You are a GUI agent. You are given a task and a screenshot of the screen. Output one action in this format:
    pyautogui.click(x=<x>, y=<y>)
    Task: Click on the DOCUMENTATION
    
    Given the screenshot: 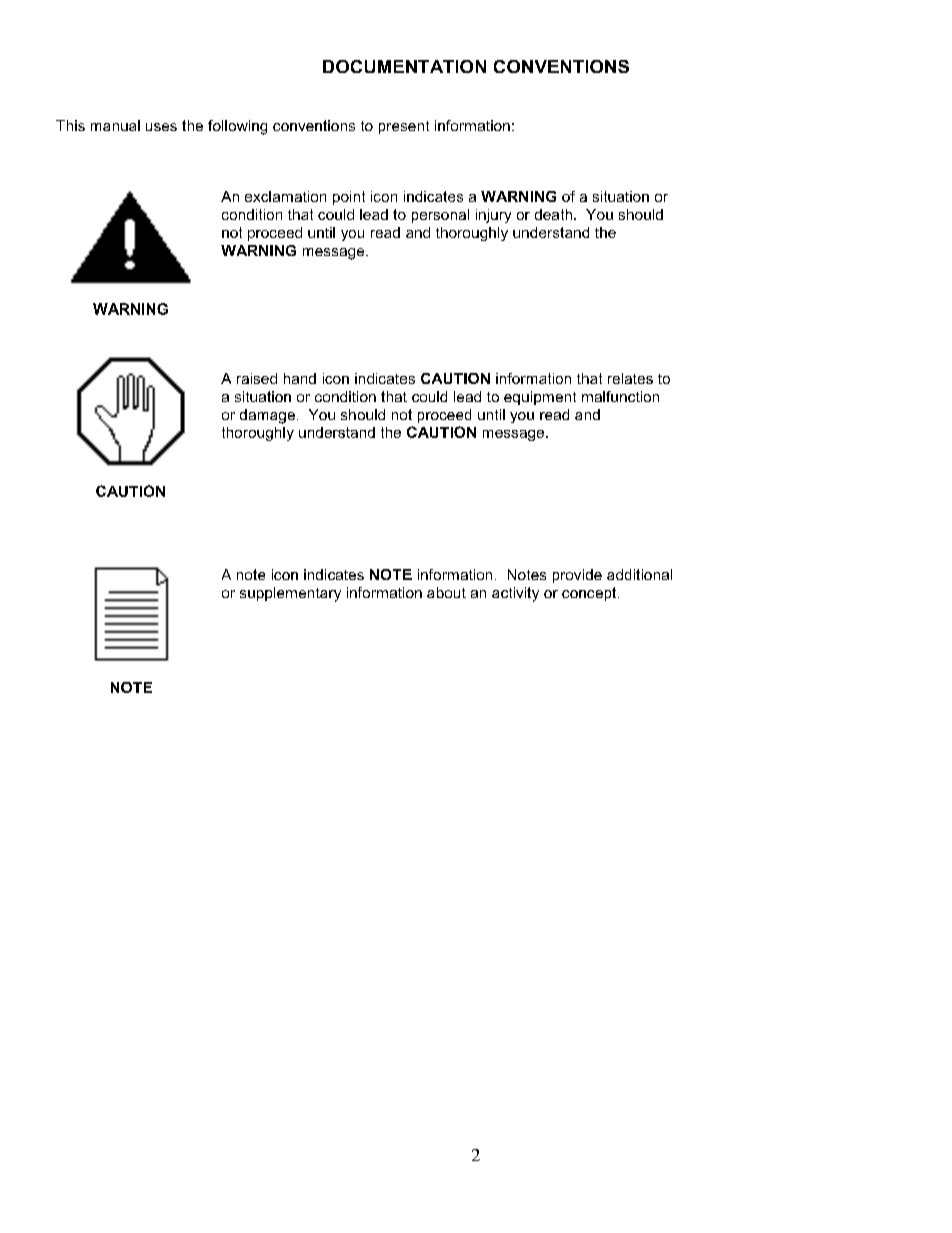 What is the action you would take?
    pyautogui.click(x=404, y=66)
